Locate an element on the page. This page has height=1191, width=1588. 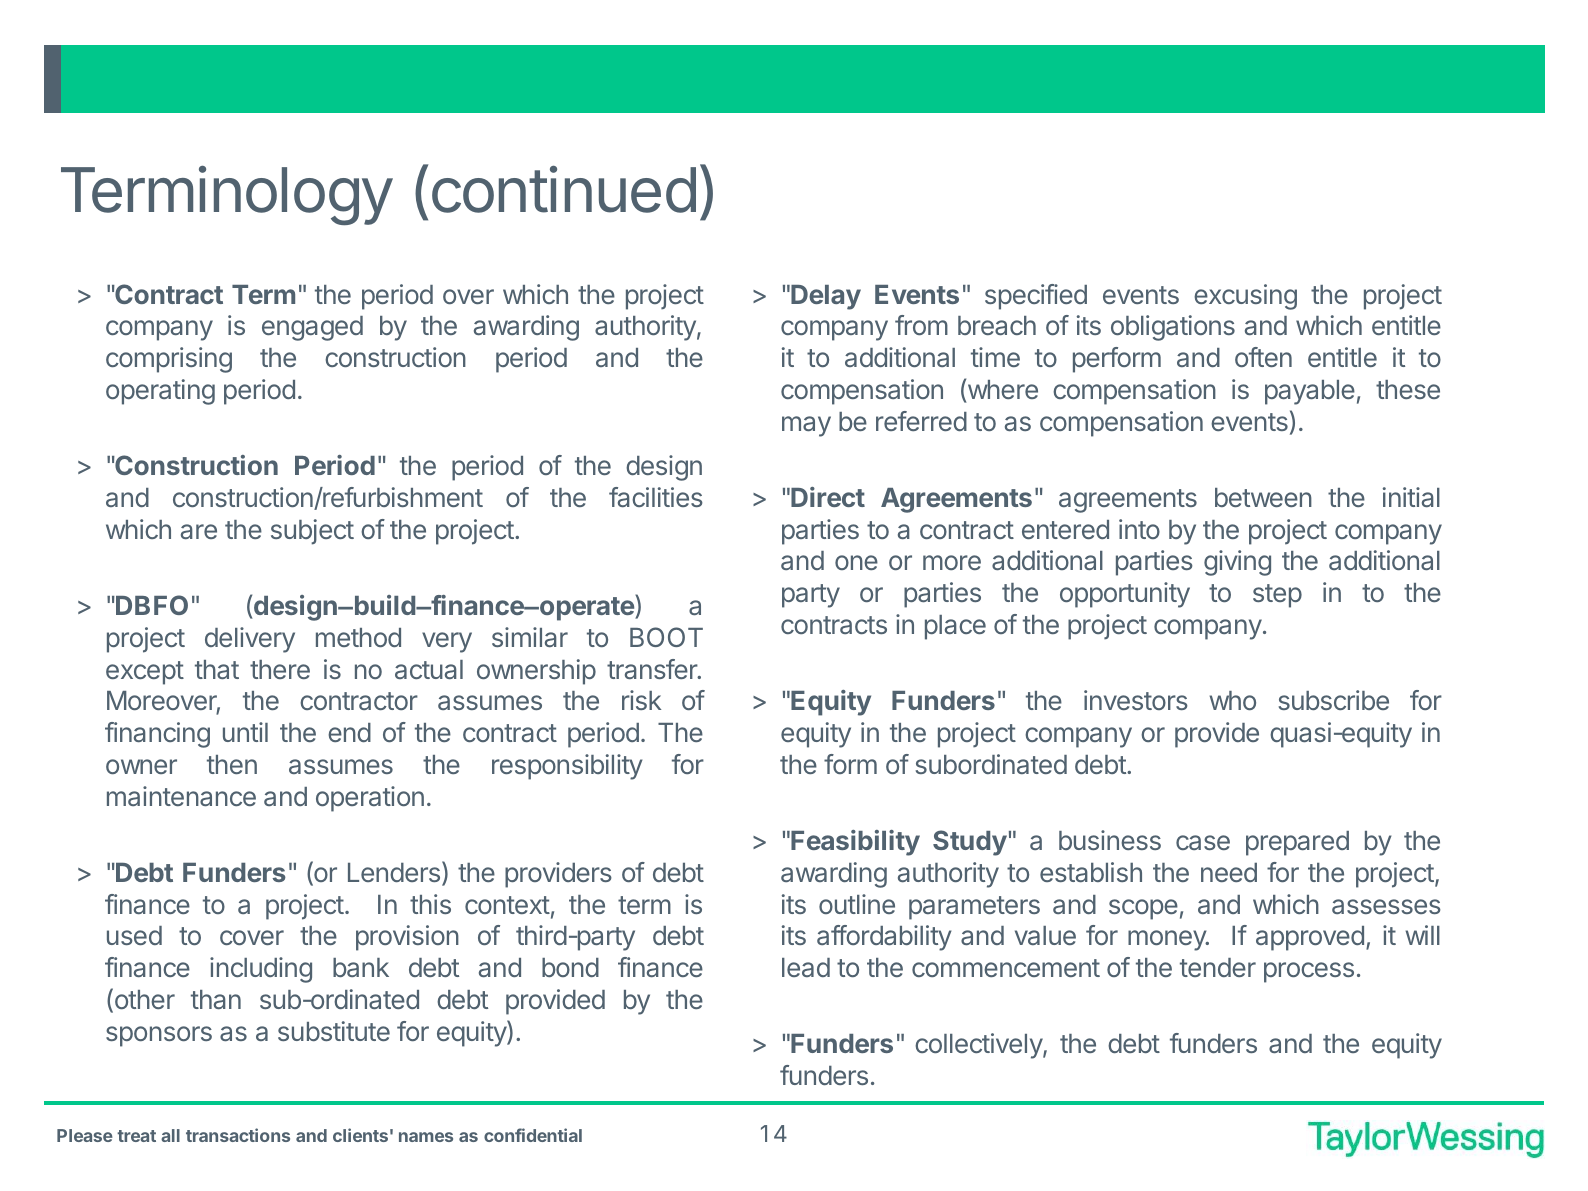
that is located at coordinates (217, 669).
